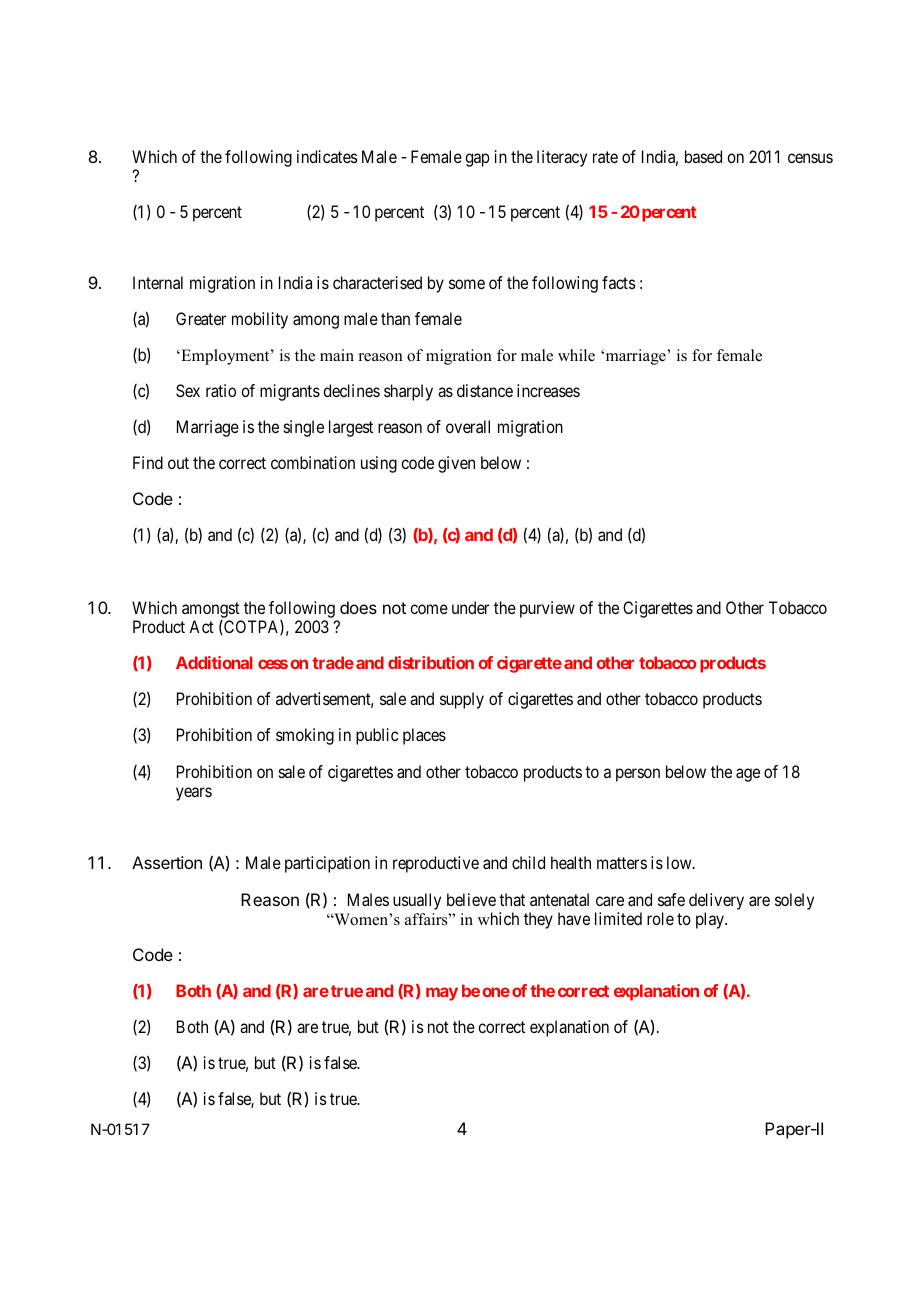  Describe the element at coordinates (547, 609) in the screenshot. I see `purview` at that location.
